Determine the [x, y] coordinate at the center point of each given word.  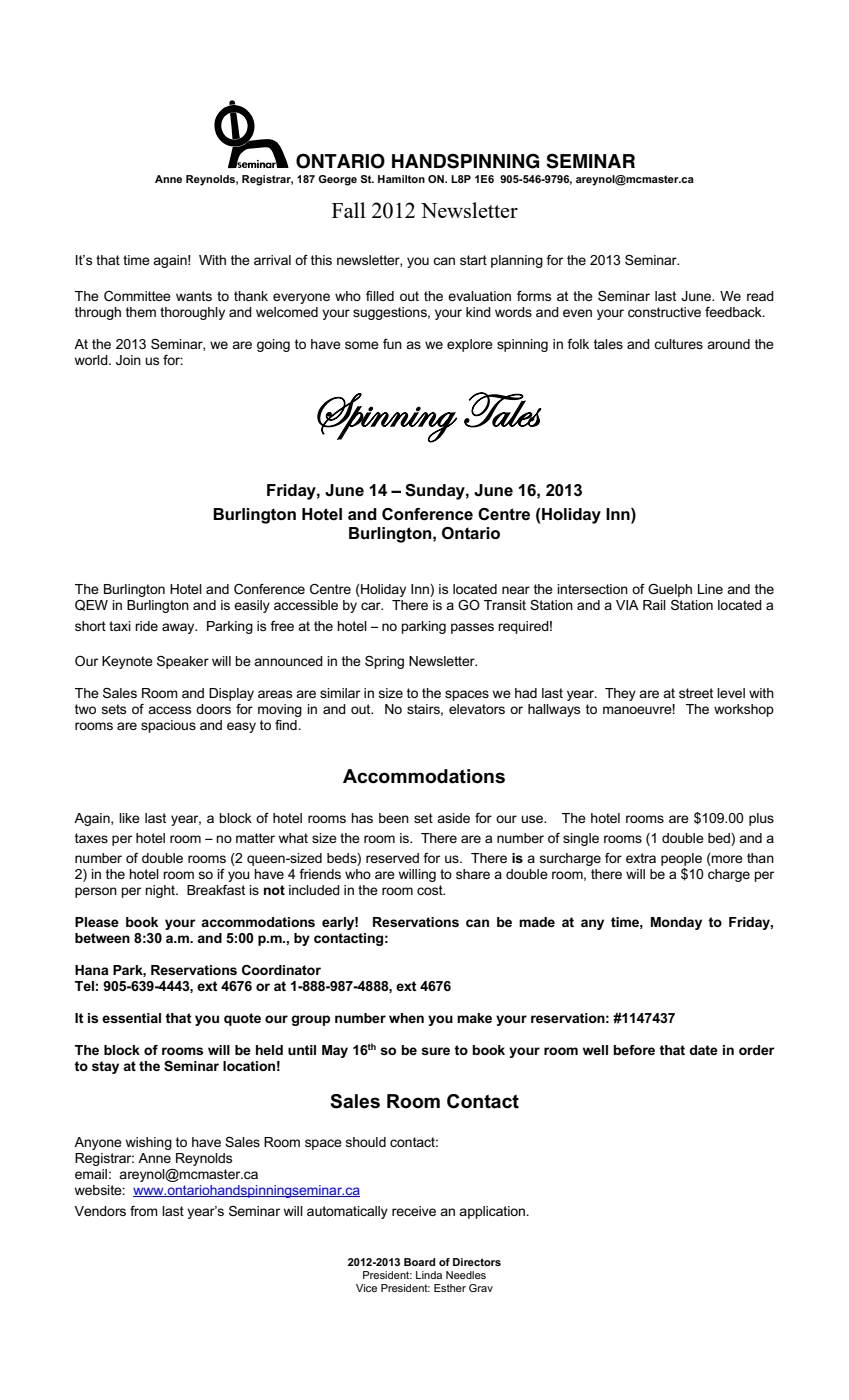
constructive [664, 312]
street [696, 693]
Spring [384, 662]
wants [194, 296]
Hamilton [401, 179]
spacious [168, 726]
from [144, 1211]
